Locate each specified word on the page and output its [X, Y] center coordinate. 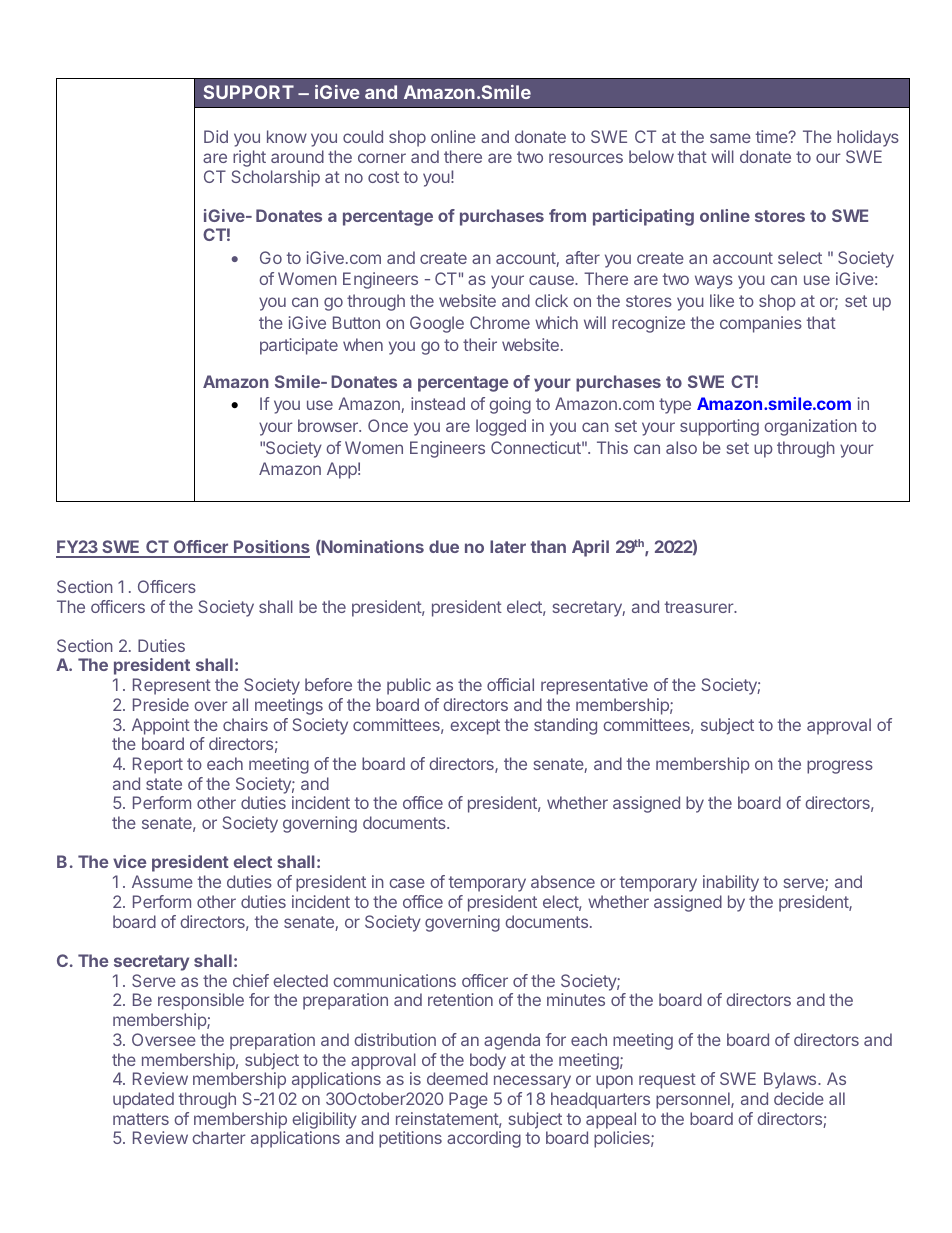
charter [219, 1137]
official [510, 684]
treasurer [700, 607]
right [249, 158]
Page [468, 1100]
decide [799, 1098]
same [730, 138]
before [328, 684]
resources [586, 158]
